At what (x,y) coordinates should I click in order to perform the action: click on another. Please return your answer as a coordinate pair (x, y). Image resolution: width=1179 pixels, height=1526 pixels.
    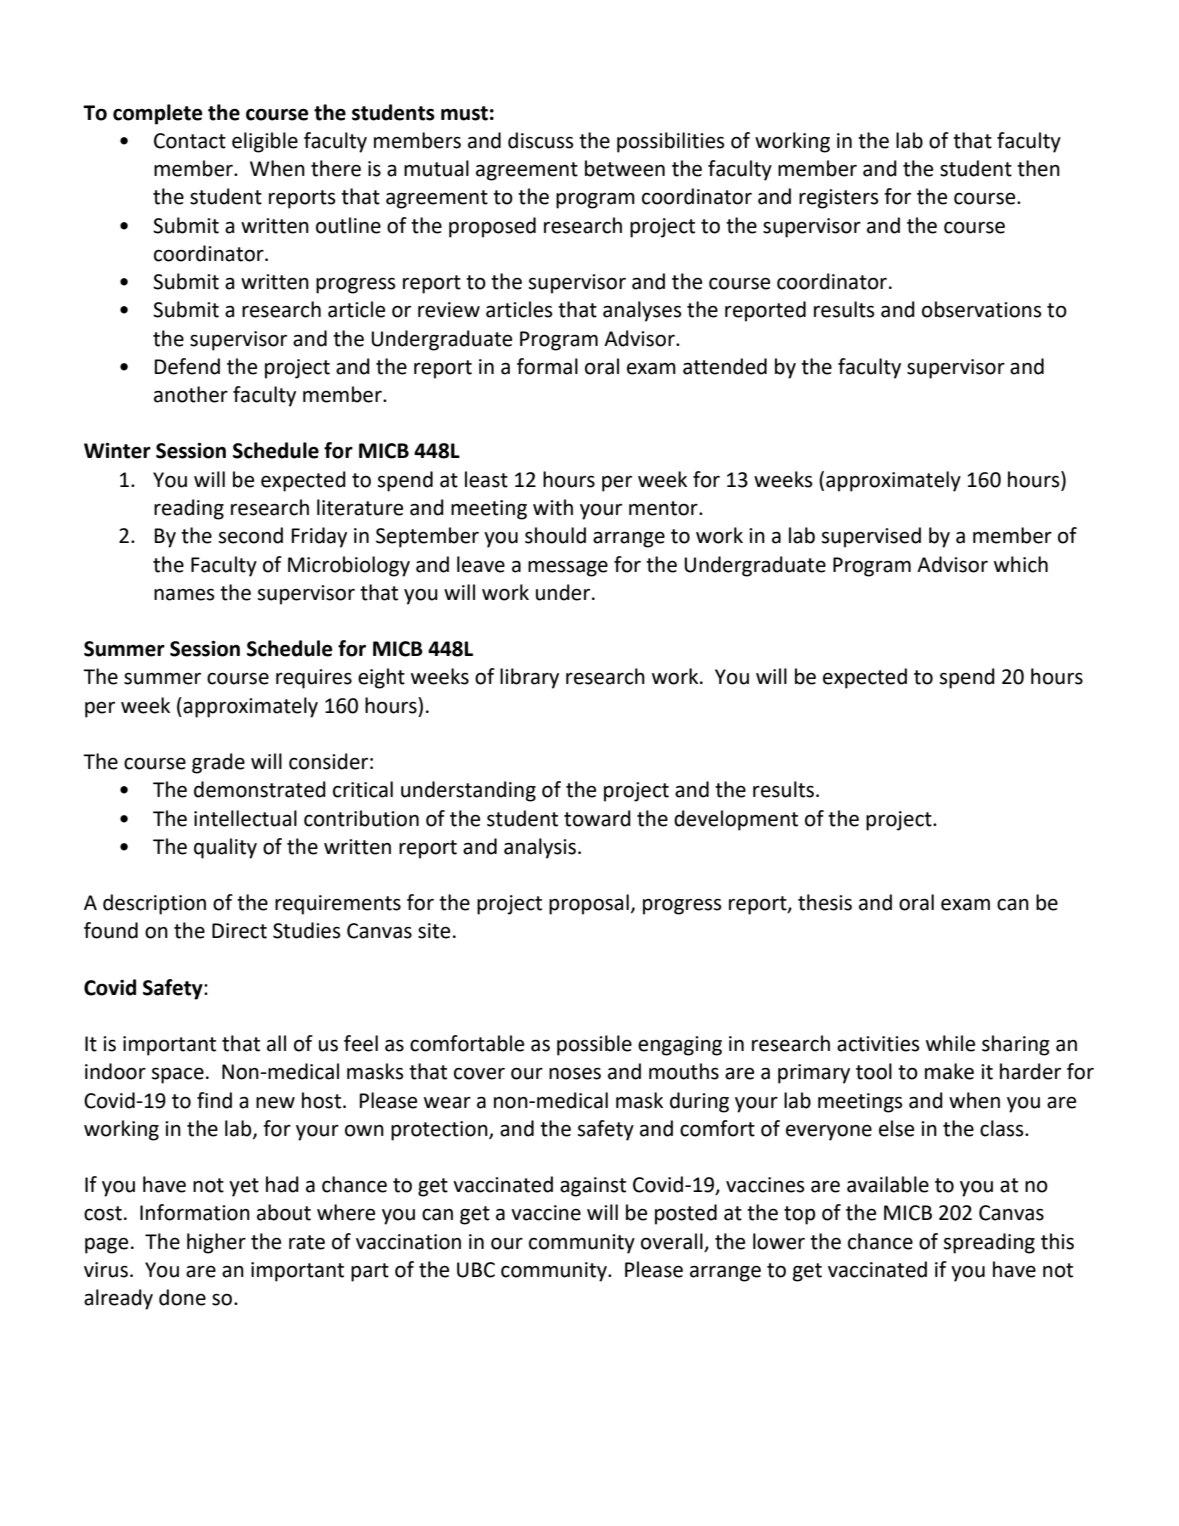
    Looking at the image, I should click on (191, 394).
